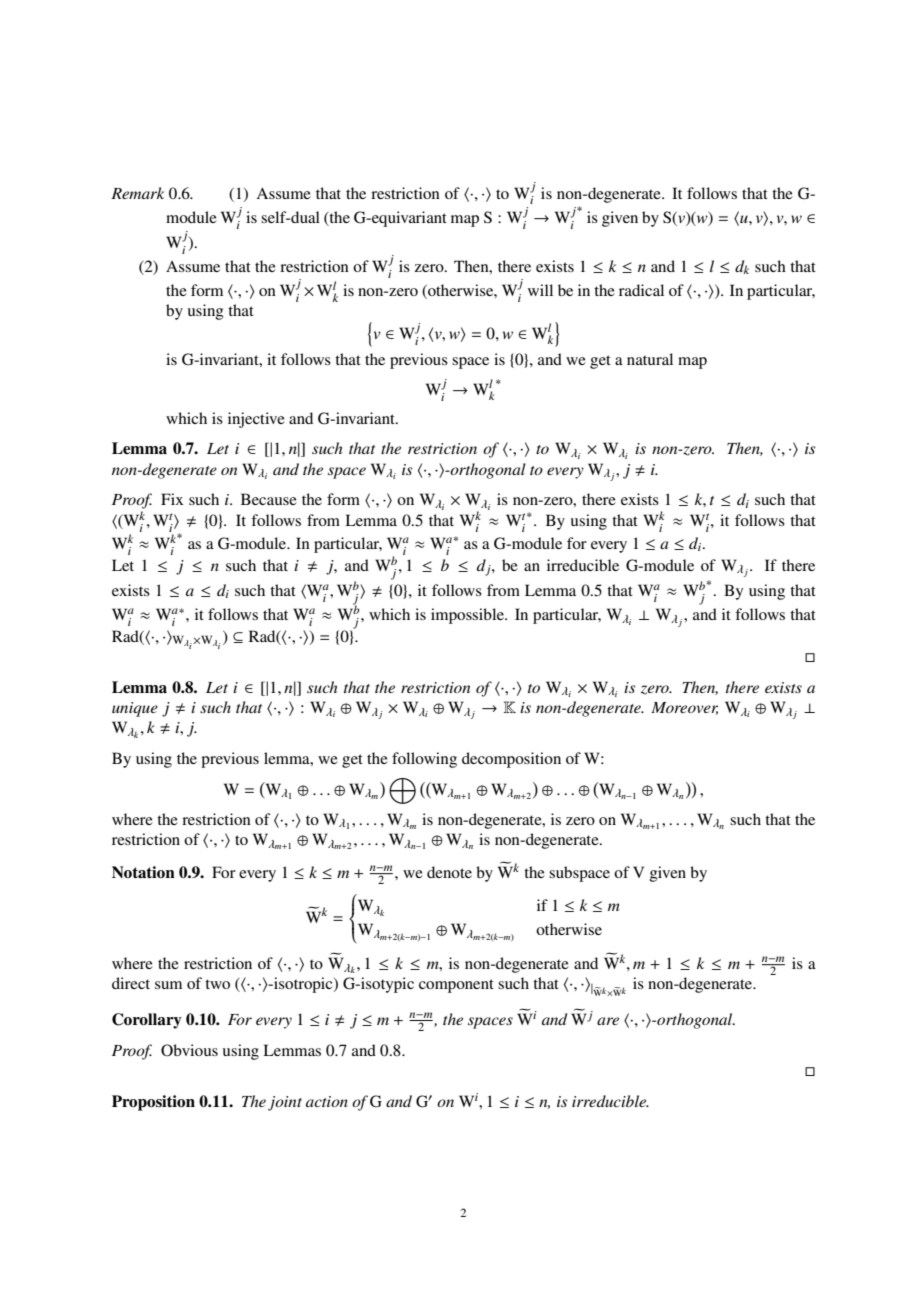  What do you see at coordinates (327, 1101) in the screenshot?
I see `action` at bounding box center [327, 1101].
